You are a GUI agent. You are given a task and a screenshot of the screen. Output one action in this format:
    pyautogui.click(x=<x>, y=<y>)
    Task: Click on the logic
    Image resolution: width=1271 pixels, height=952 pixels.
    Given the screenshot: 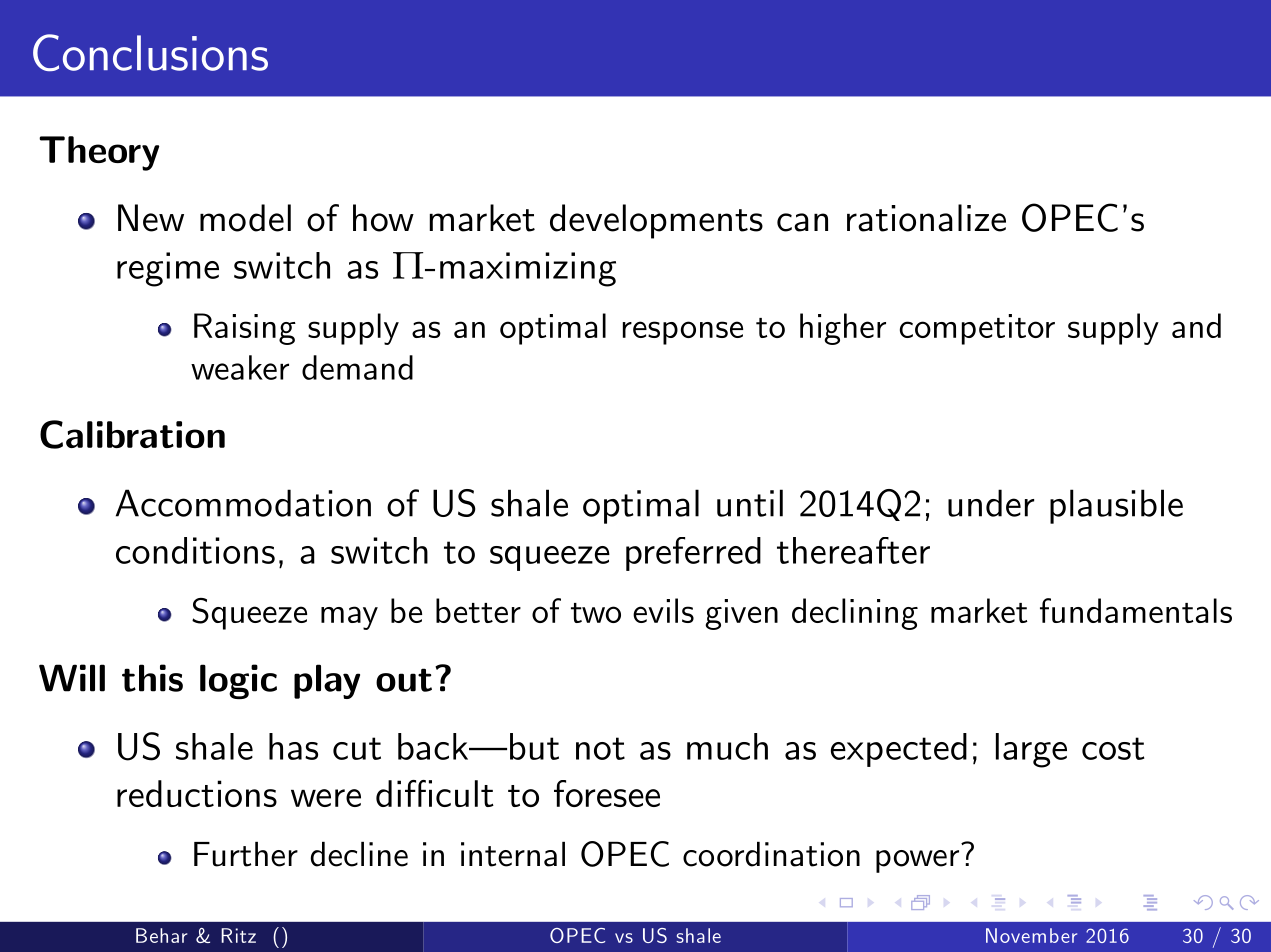 What is the action you would take?
    pyautogui.click(x=238, y=681)
